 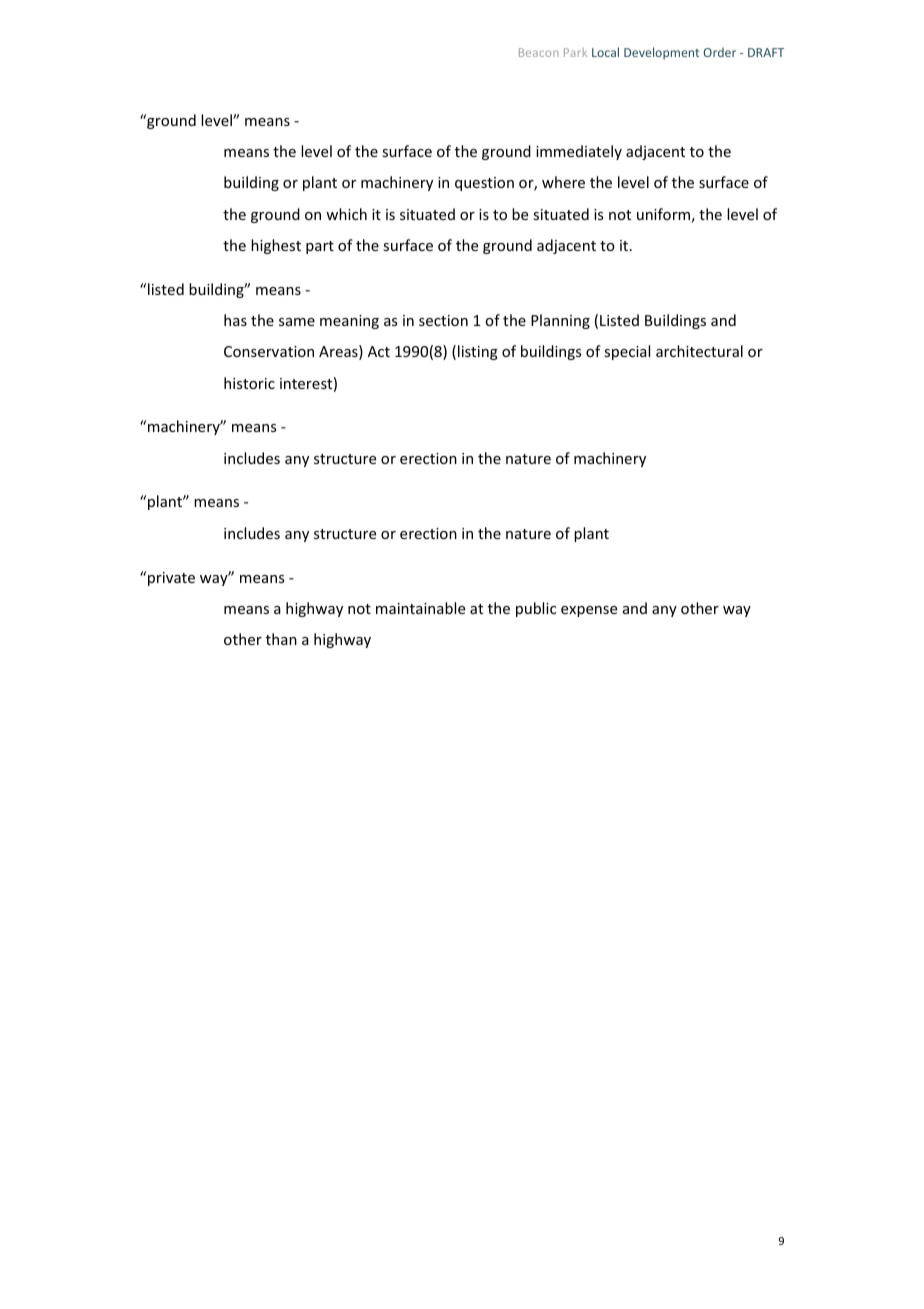 I want to click on Order, so click(x=719, y=52).
